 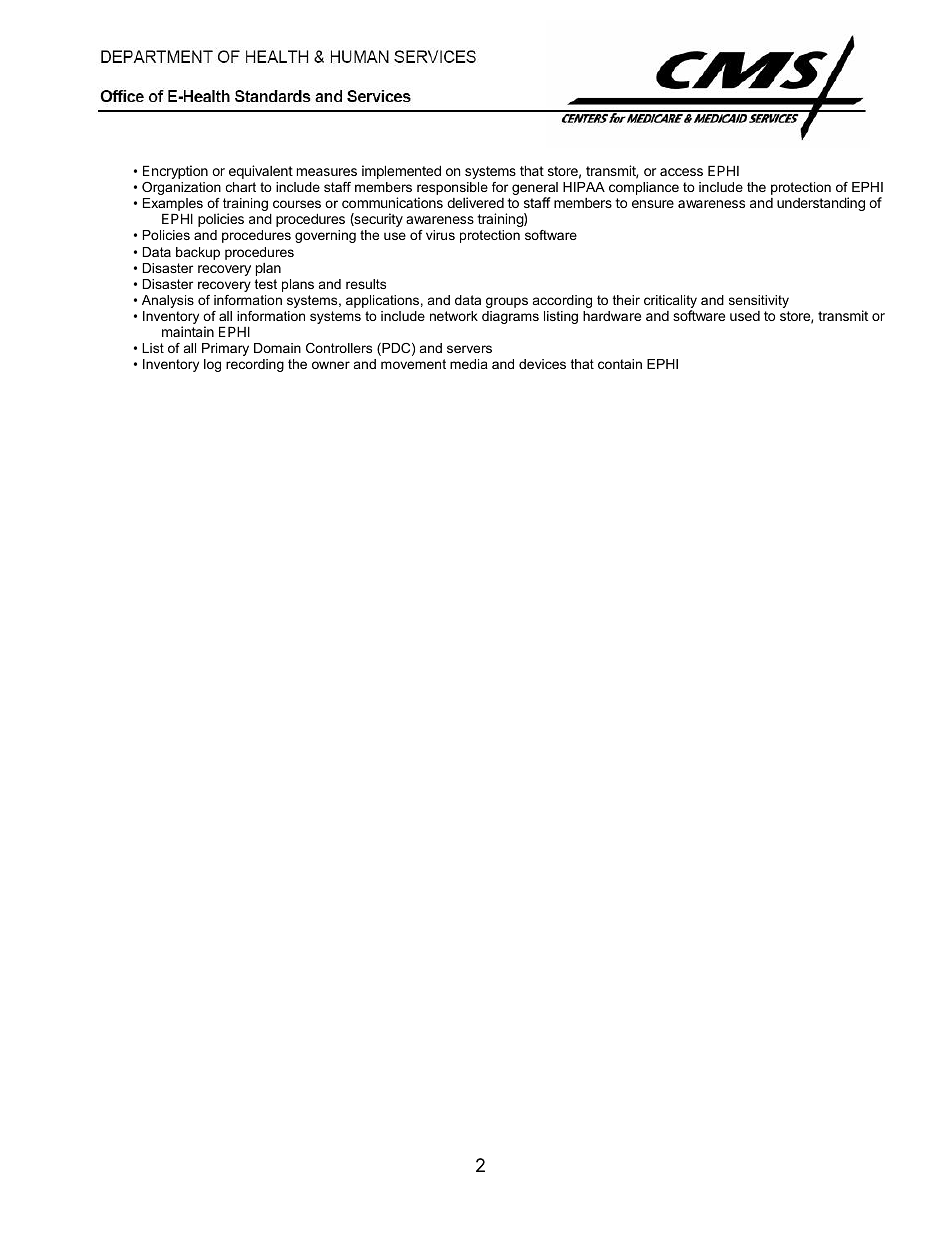 What do you see at coordinates (255, 365) in the screenshot?
I see `recording` at bounding box center [255, 365].
